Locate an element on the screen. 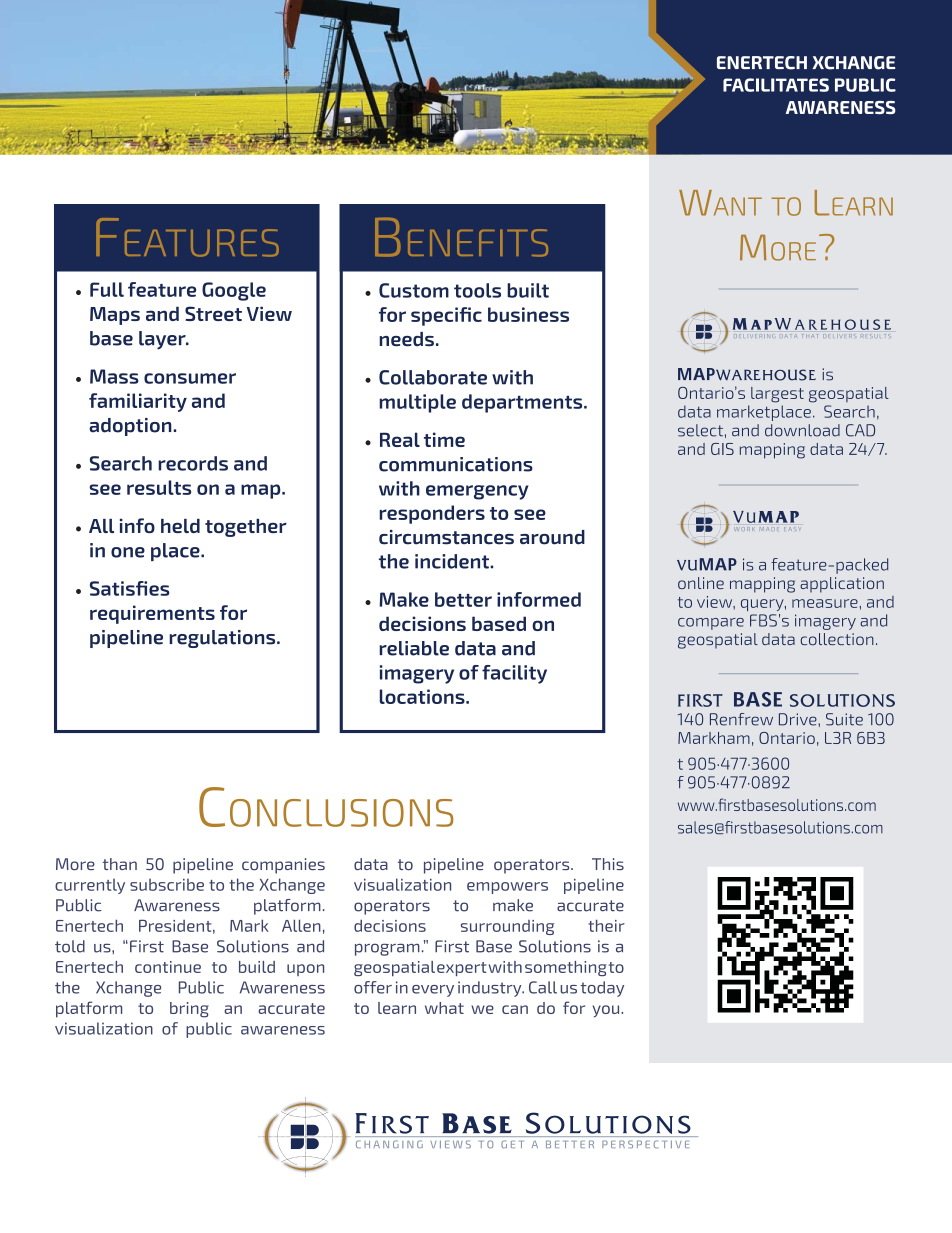  expert is located at coordinates (462, 969).
